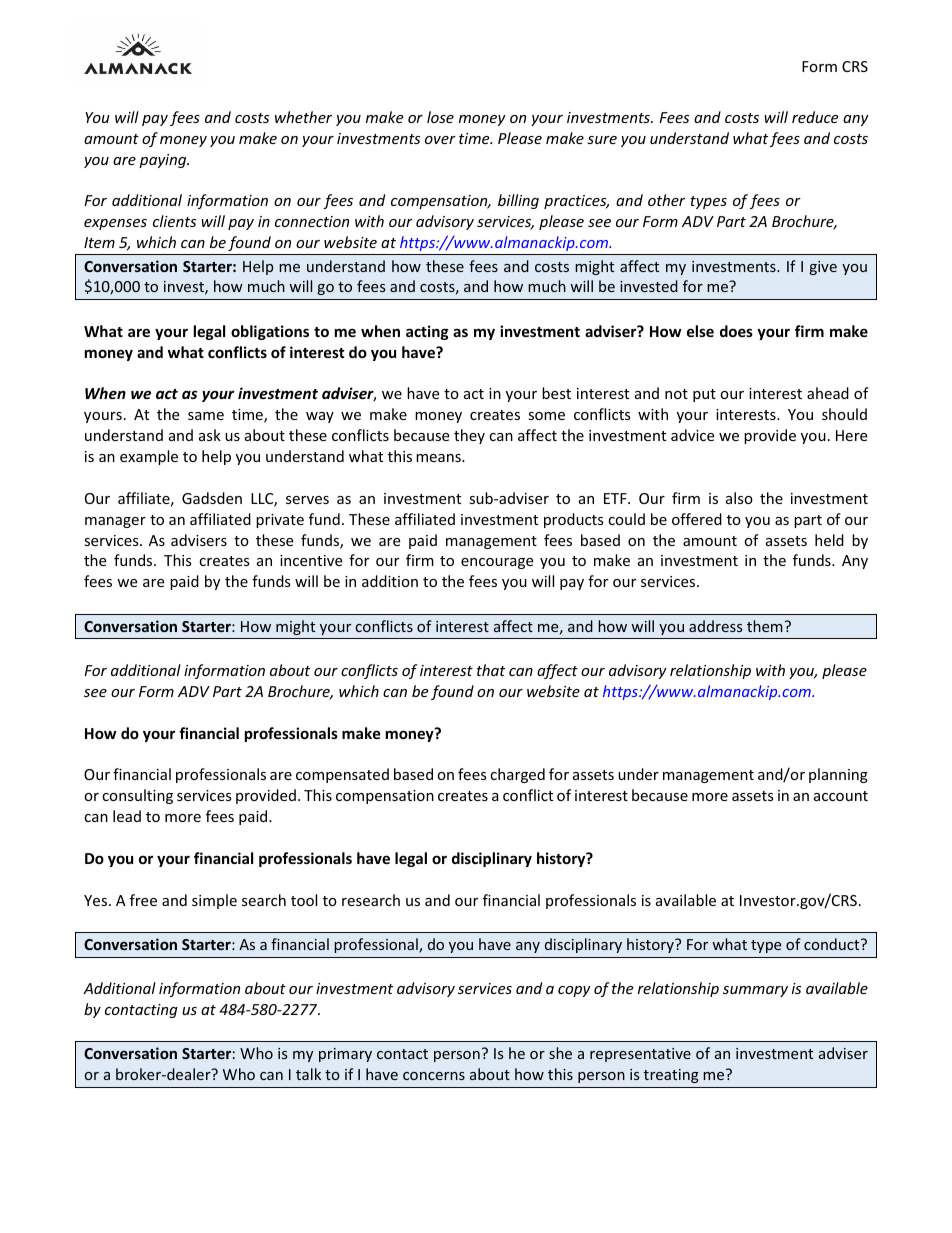  Describe the element at coordinates (308, 1074) in the screenshot. I see `talk` at that location.
